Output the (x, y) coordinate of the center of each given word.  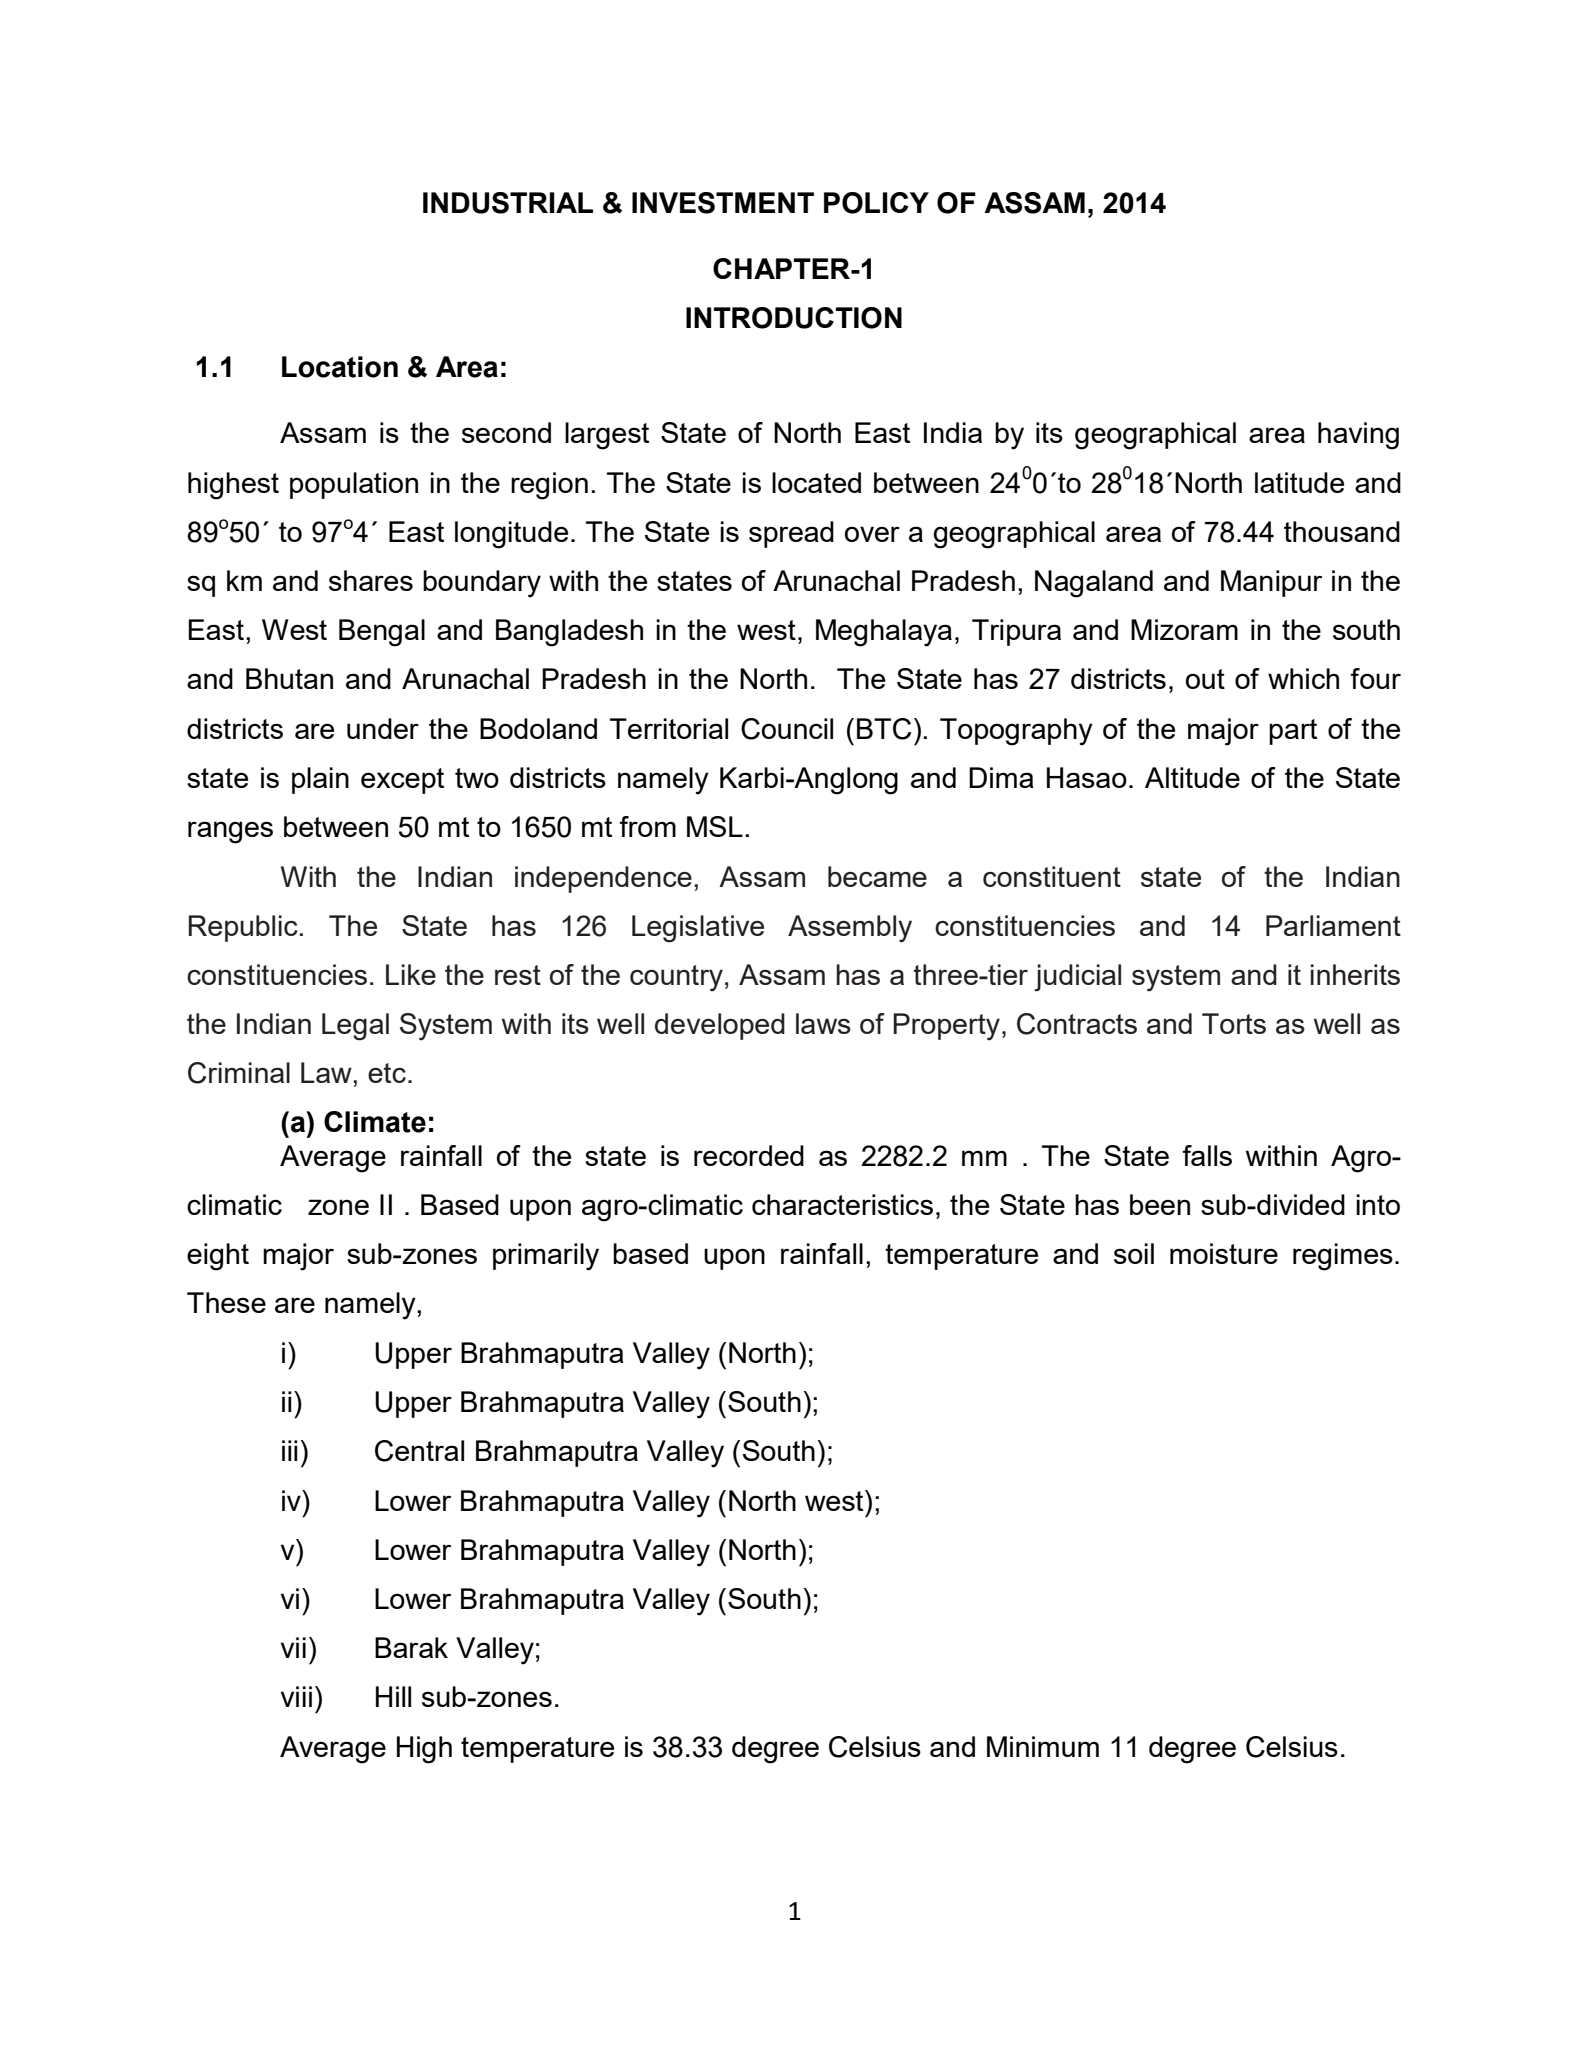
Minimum (1043, 1746)
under (383, 728)
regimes (1343, 1257)
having (1358, 436)
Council (787, 729)
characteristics (842, 1204)
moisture (1224, 1253)
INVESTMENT (723, 203)
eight (218, 1257)
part (1293, 732)
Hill (393, 1696)
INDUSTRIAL (508, 203)
